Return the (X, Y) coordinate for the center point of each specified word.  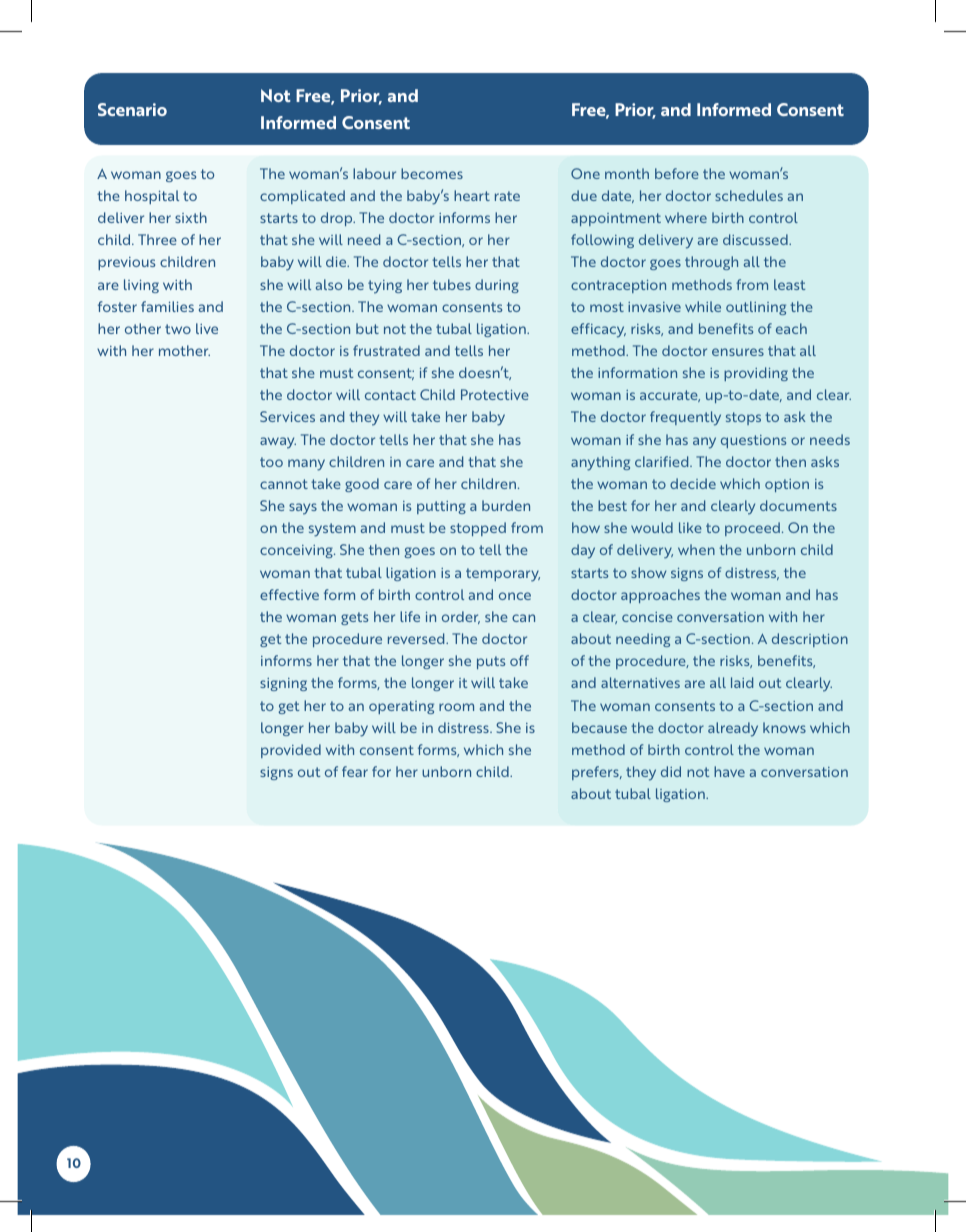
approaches (660, 596)
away (278, 443)
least (789, 284)
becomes (432, 173)
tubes (452, 284)
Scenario (132, 109)
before (677, 173)
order (461, 617)
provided (291, 751)
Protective (495, 394)
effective (289, 594)
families (167, 306)
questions (753, 441)
